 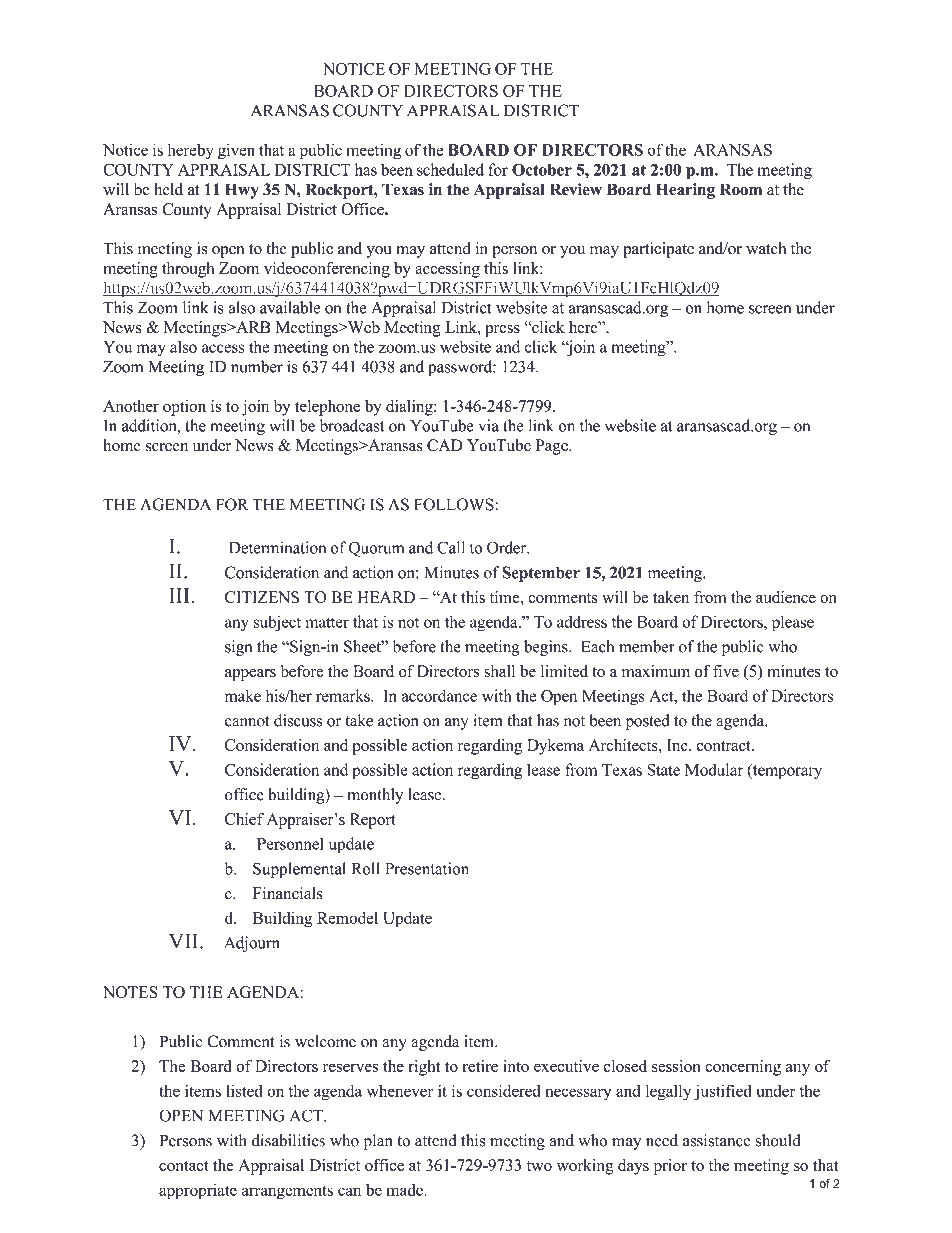 What do you see at coordinates (553, 447) in the page?
I see `Page` at bounding box center [553, 447].
